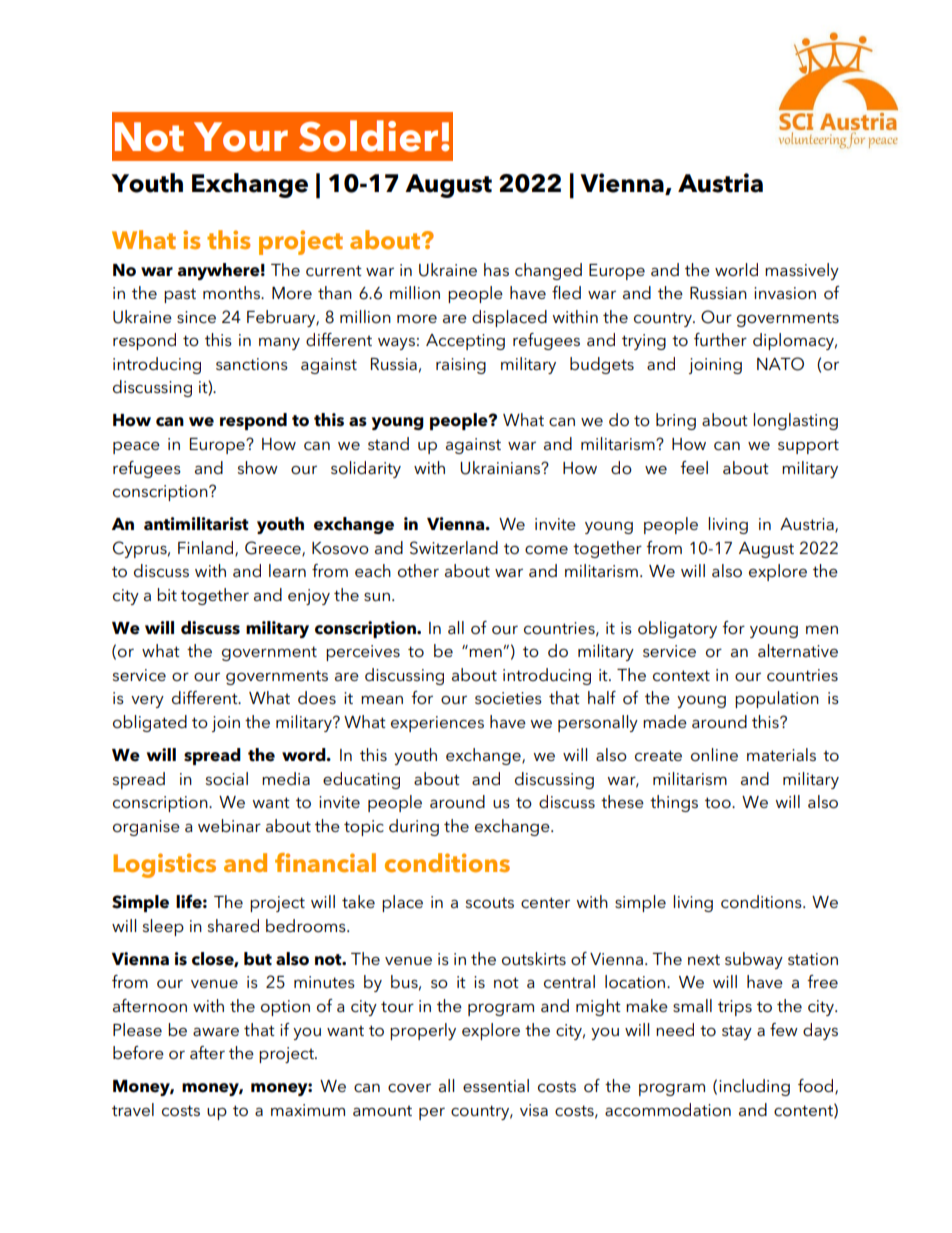 This screenshot has width=952, height=1233. Describe the element at coordinates (437, 724) in the screenshot. I see `experiences` at that location.
